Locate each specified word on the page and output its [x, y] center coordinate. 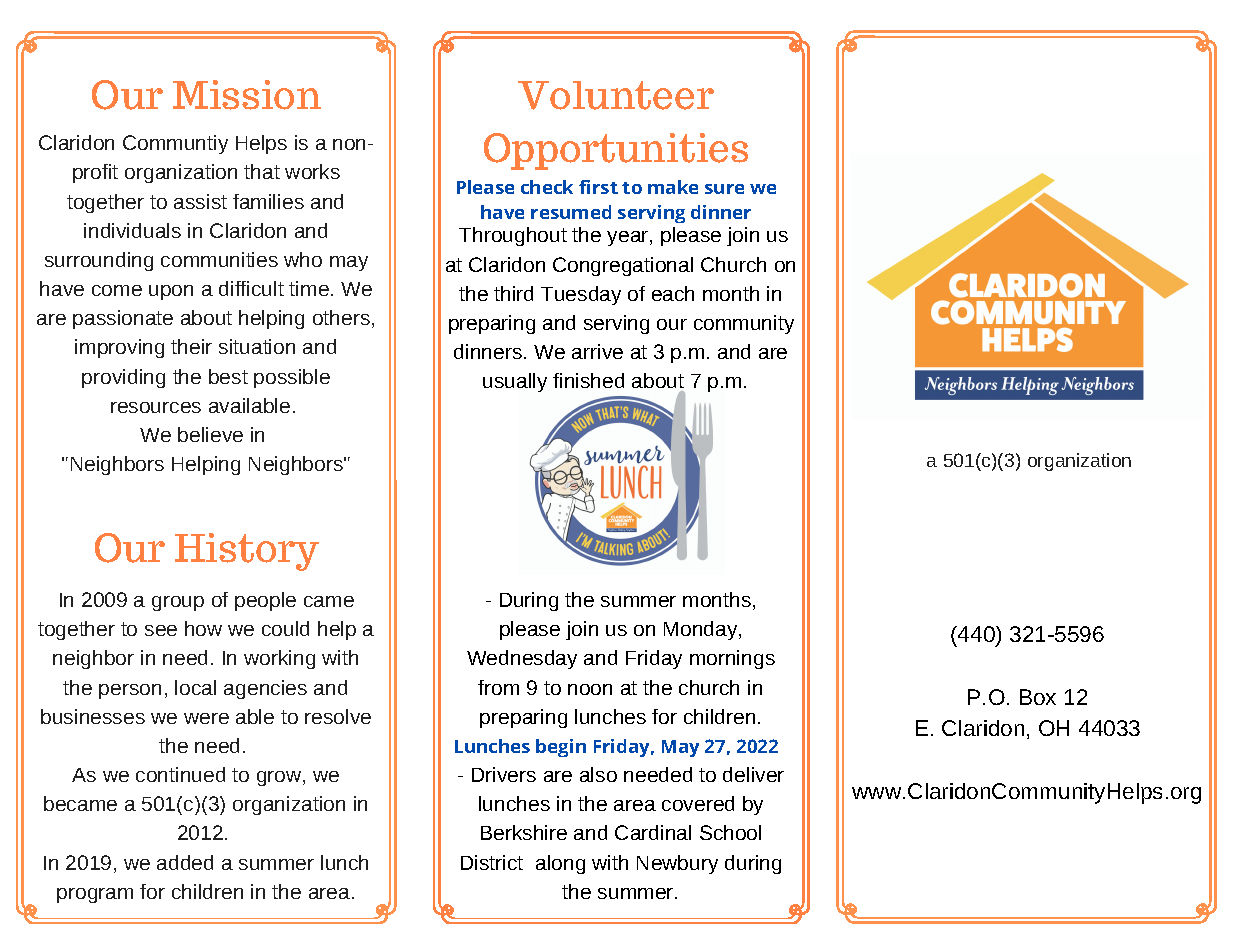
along [560, 864]
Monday [702, 630]
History [247, 552]
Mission [247, 95]
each [673, 293]
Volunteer [616, 95]
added [185, 862]
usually [515, 382]
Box [1038, 697]
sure [724, 189]
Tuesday [581, 295]
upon [171, 292]
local [195, 687]
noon [590, 689]
